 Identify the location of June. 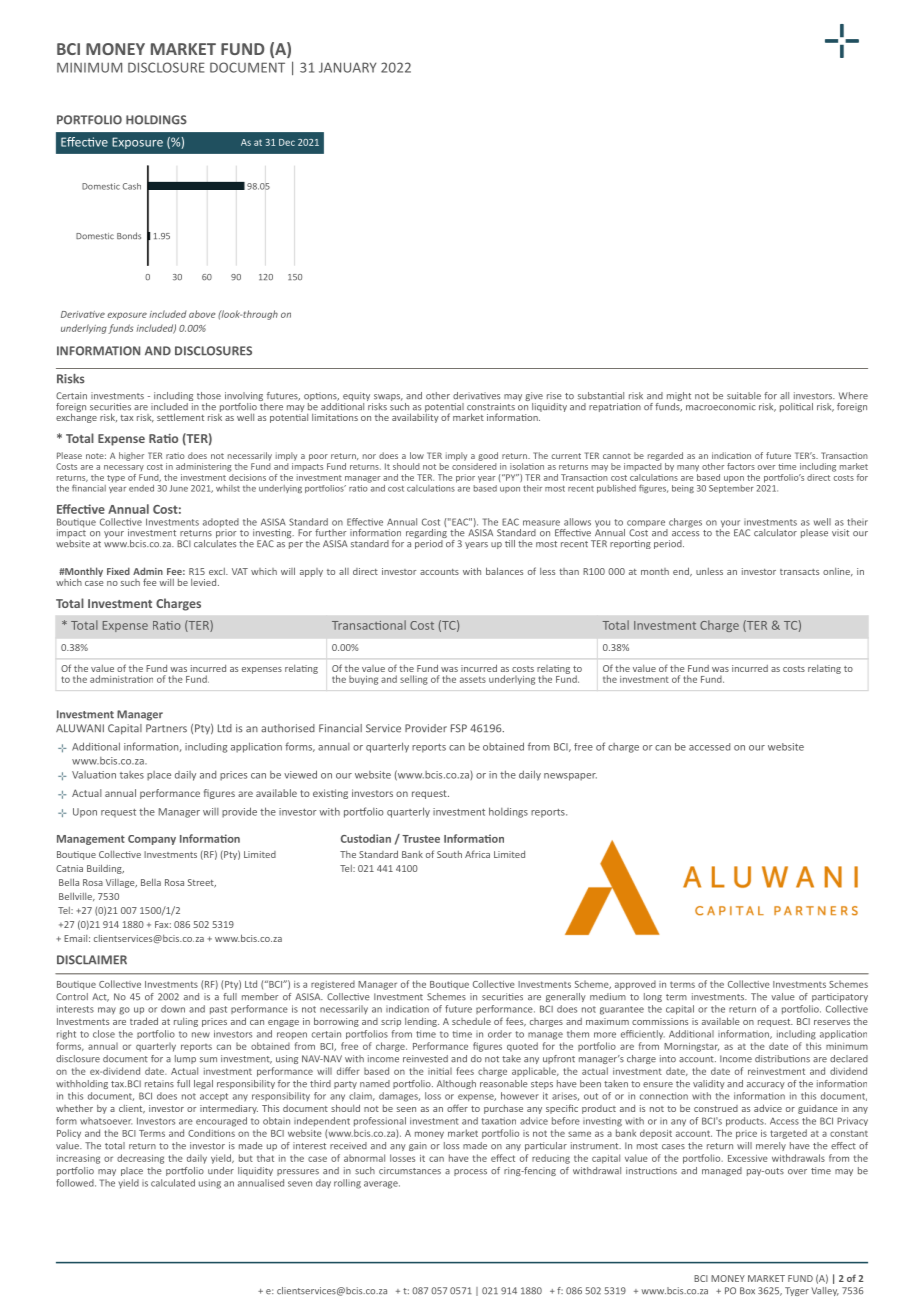
(179, 488).
